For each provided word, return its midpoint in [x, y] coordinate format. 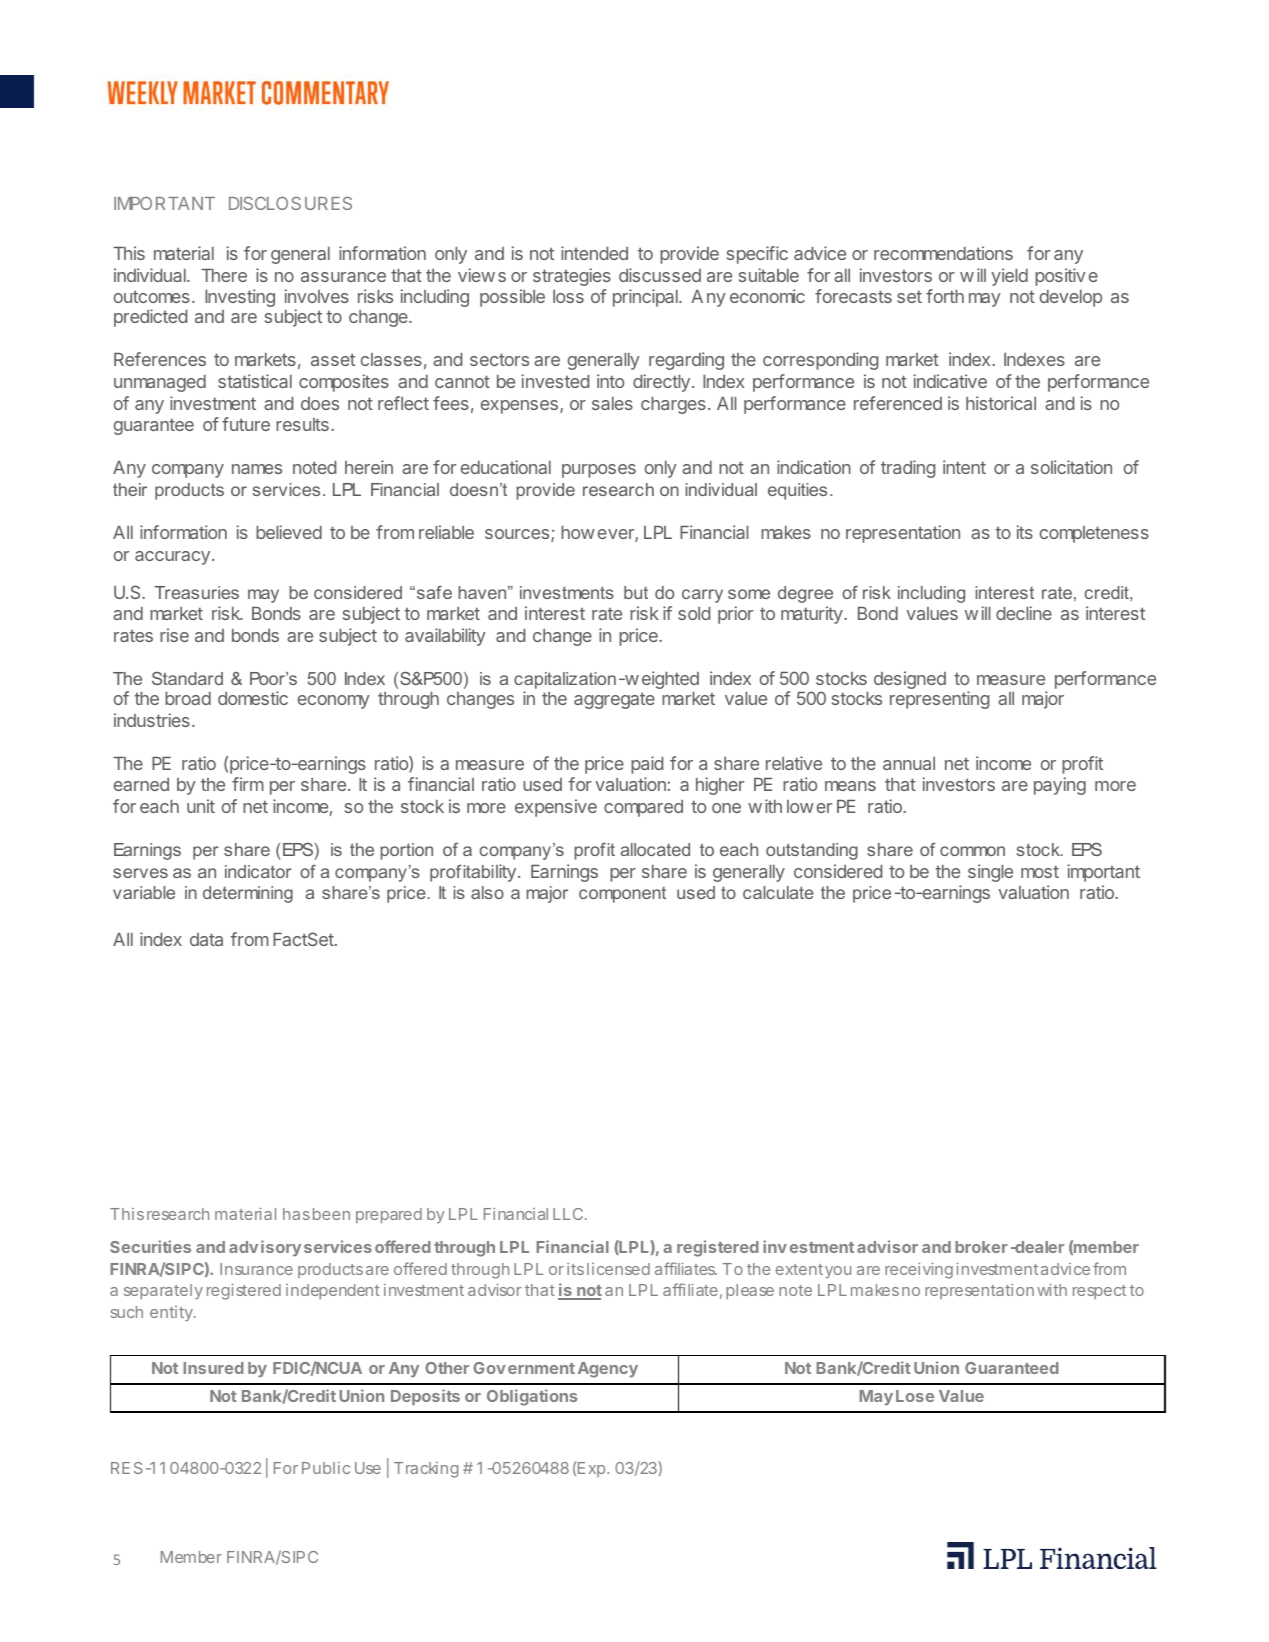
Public [326, 1468]
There [224, 275]
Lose [915, 1396]
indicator [258, 871]
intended [594, 253]
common [972, 851]
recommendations [943, 253]
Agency [608, 1370]
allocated [655, 849]
